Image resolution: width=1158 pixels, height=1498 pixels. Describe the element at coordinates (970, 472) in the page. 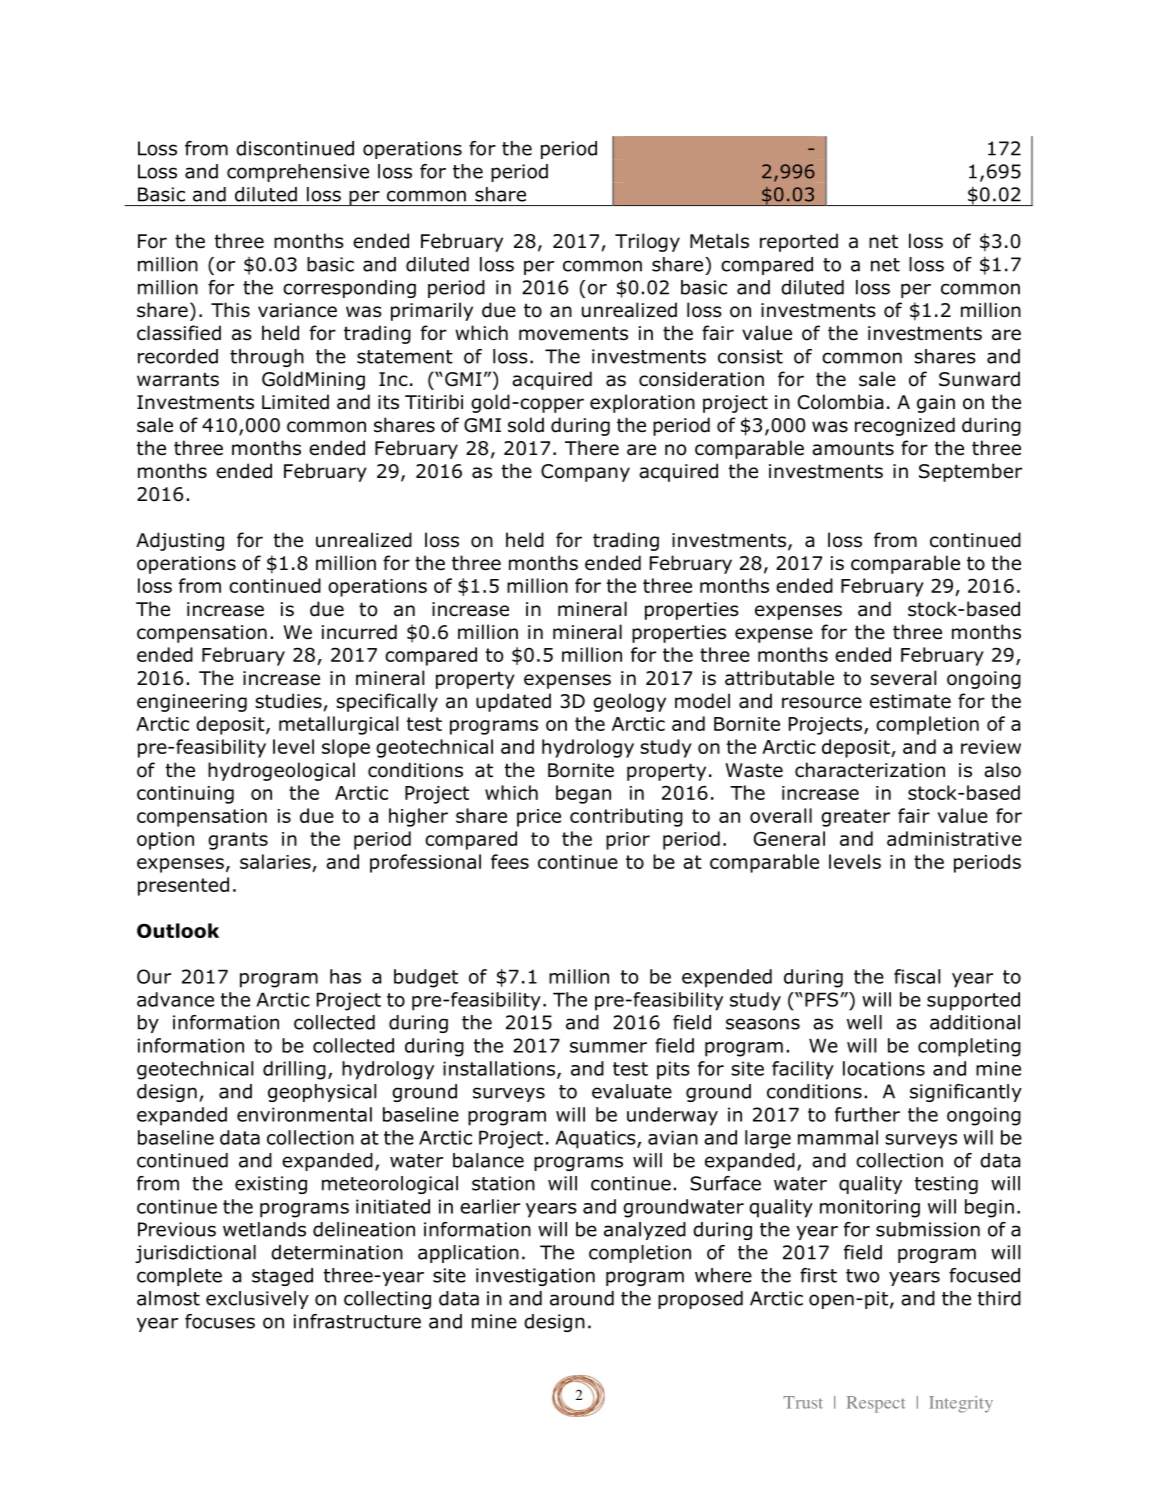

I see `September` at that location.
